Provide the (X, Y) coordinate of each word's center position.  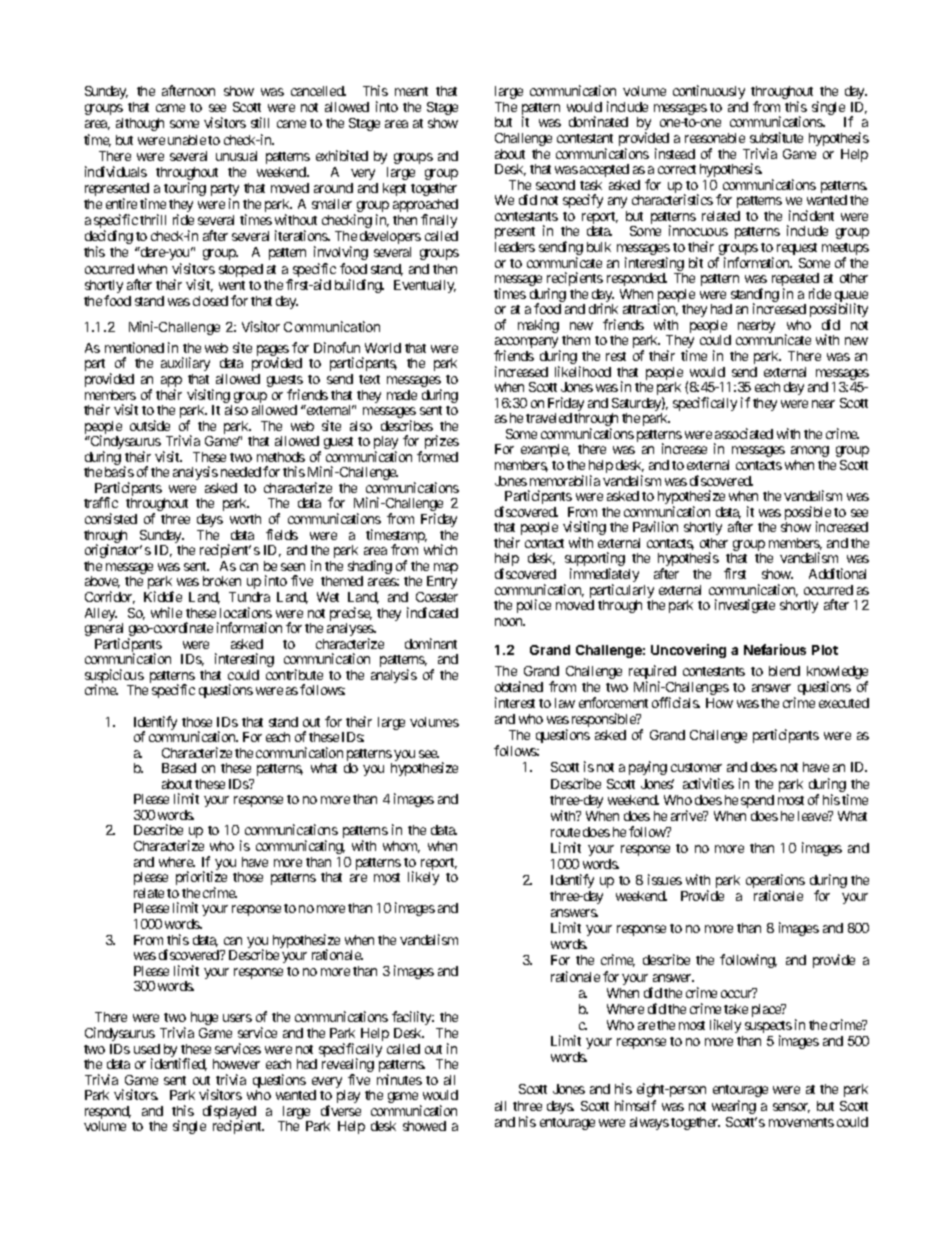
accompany (527, 344)
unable (187, 140)
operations (775, 882)
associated (744, 433)
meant (411, 91)
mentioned (134, 347)
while (166, 612)
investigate (745, 606)
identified (179, 1064)
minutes (399, 1079)
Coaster (437, 597)
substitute (776, 137)
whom (401, 847)
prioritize (201, 879)
